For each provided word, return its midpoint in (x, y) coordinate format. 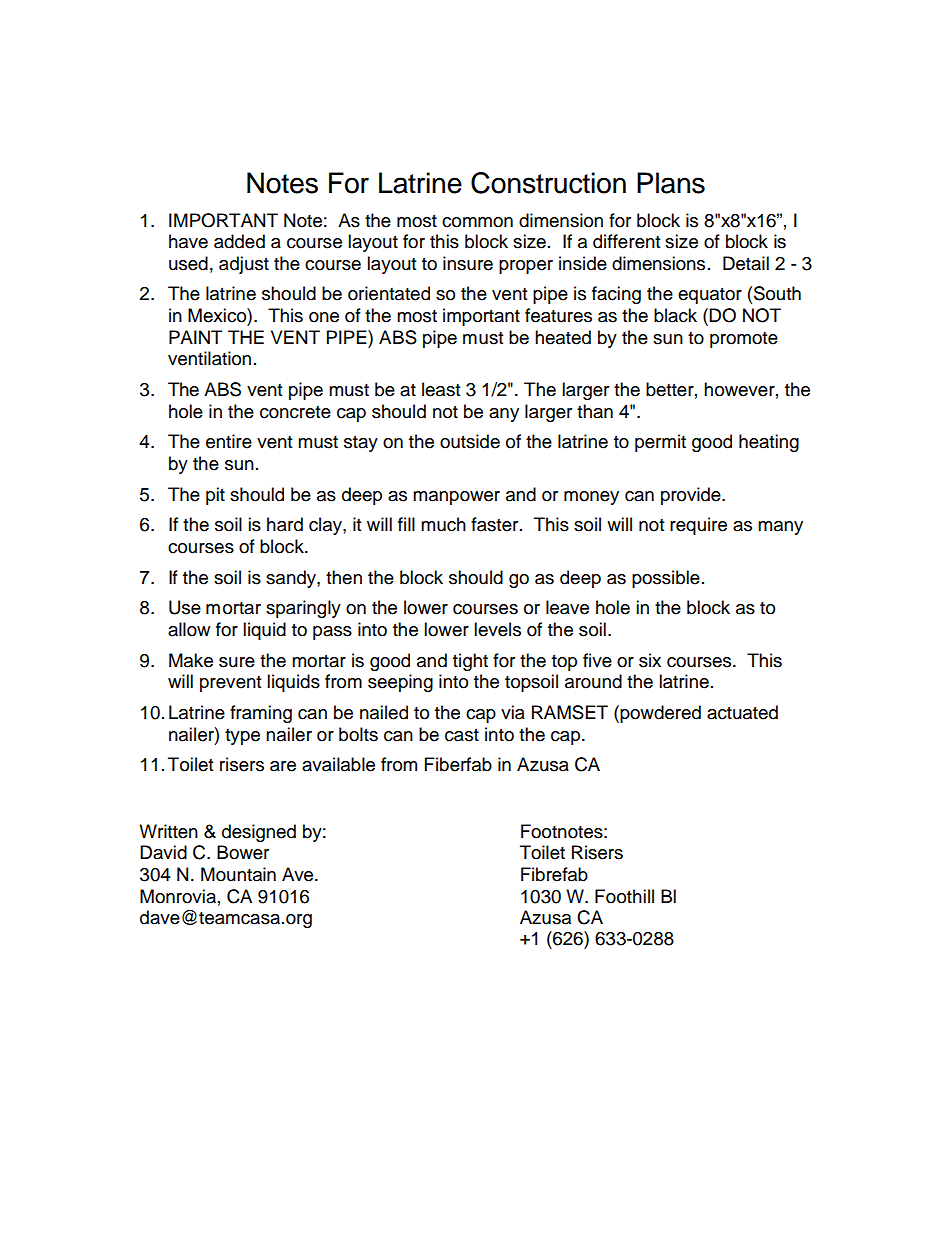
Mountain (238, 874)
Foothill (624, 896)
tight (470, 662)
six (650, 660)
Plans (671, 183)
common (477, 222)
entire (229, 441)
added (239, 241)
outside (470, 441)
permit (660, 443)
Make (191, 660)
